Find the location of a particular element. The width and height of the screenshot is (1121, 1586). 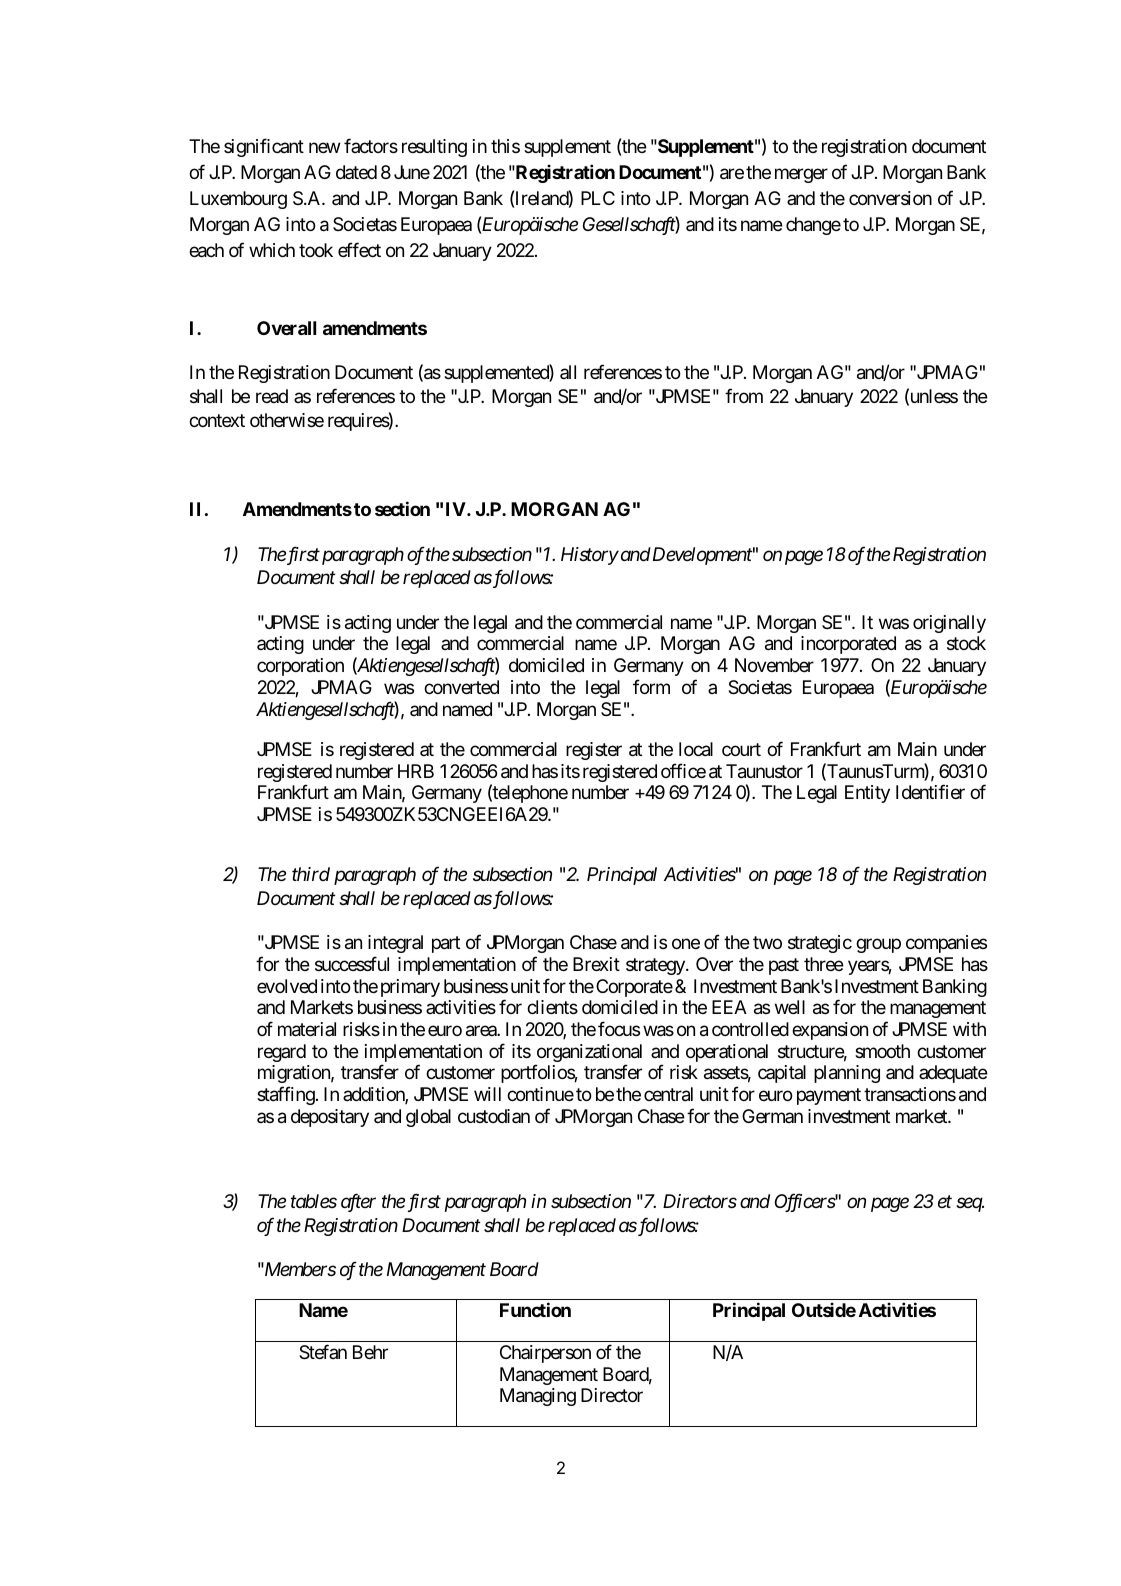

History is located at coordinates (590, 556).
